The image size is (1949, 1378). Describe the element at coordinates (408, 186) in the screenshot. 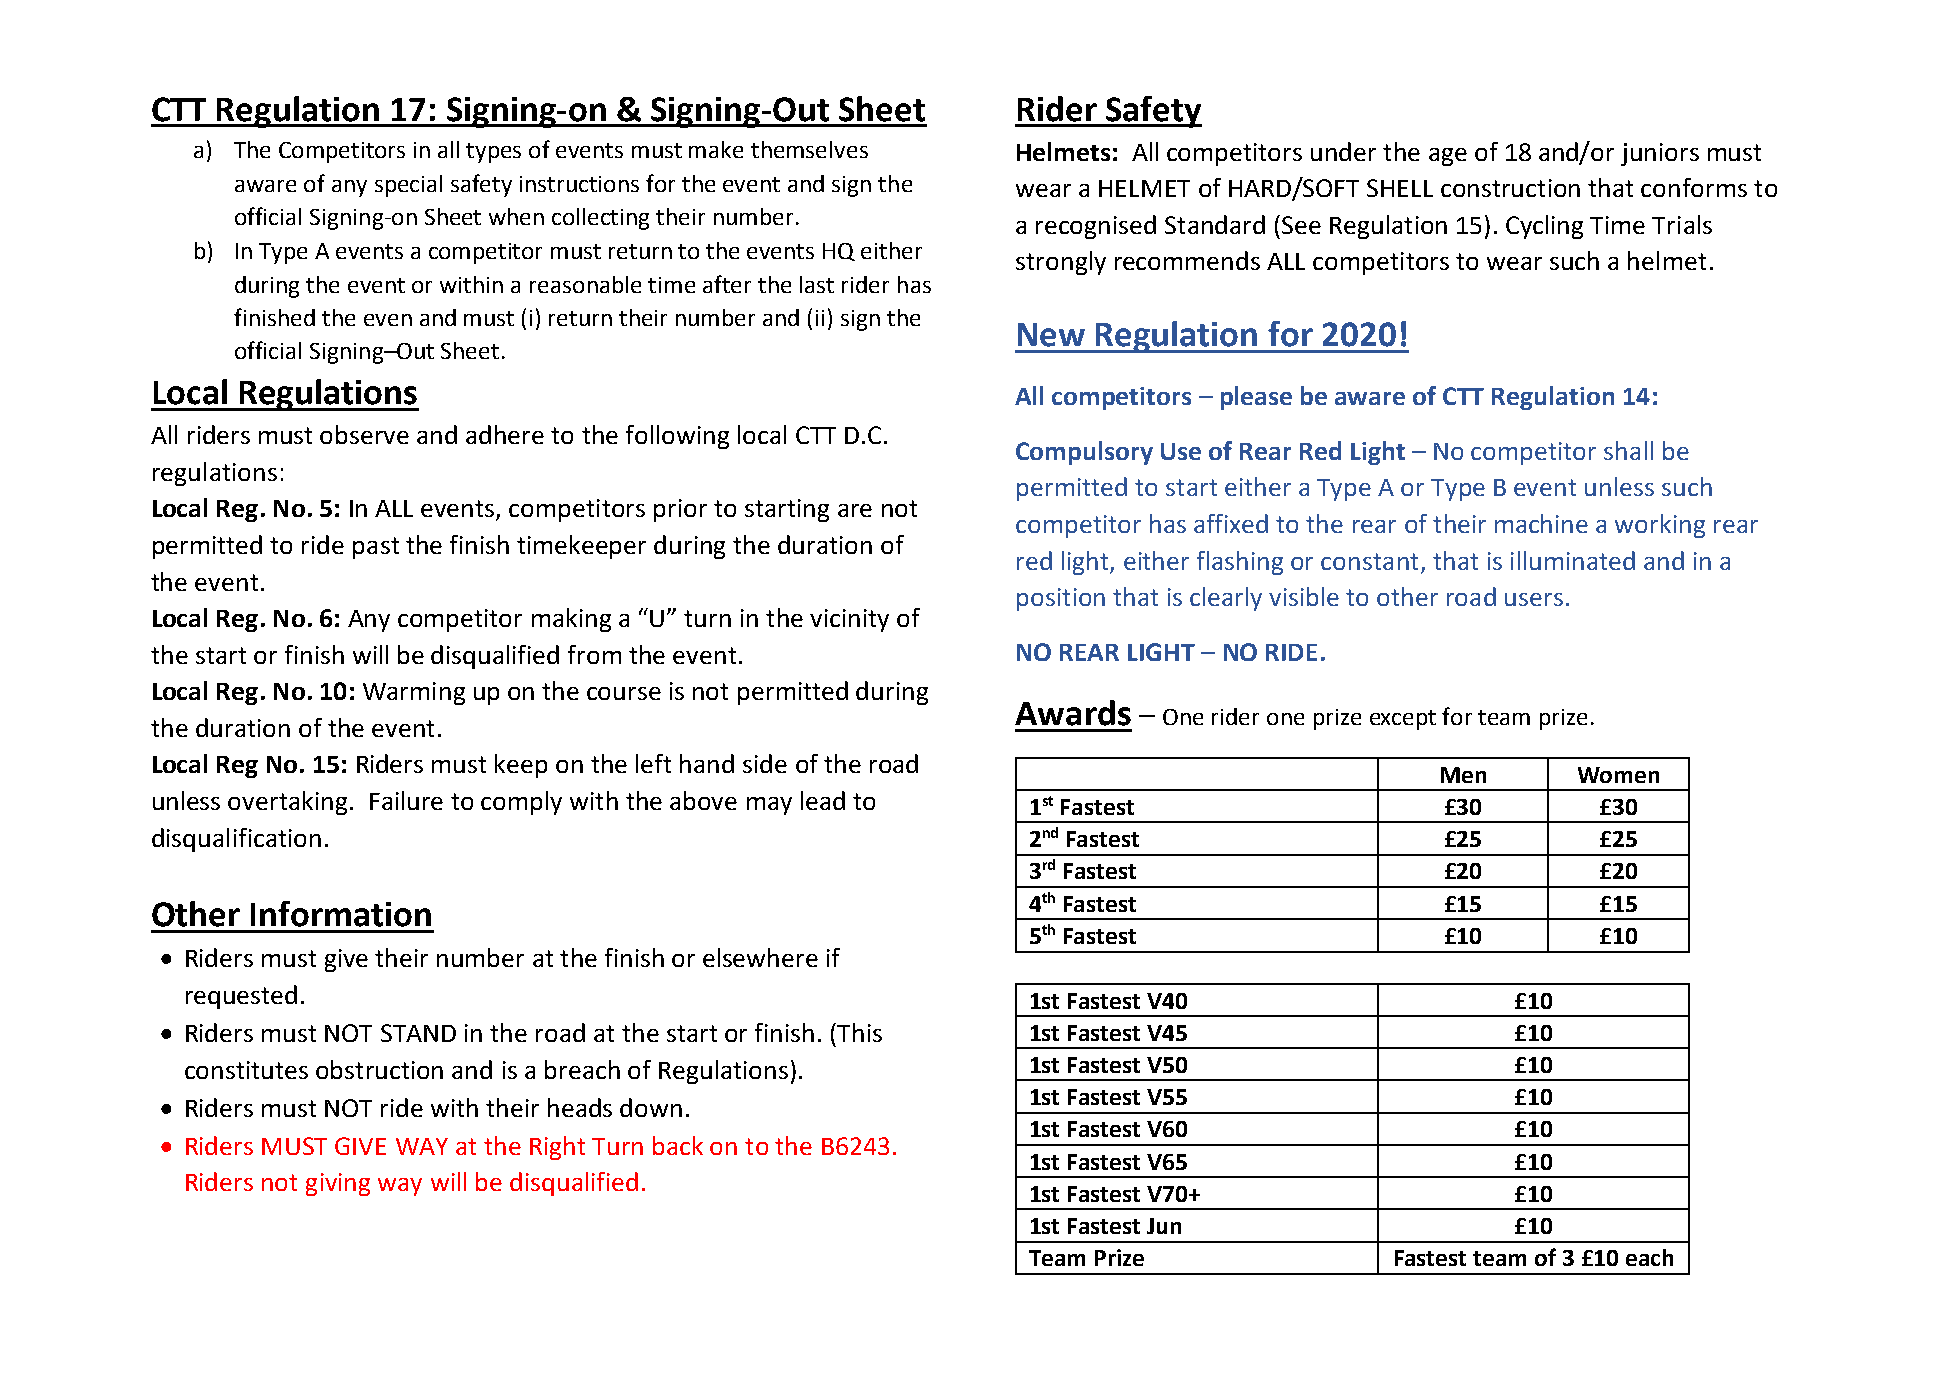

I see `special` at that location.
